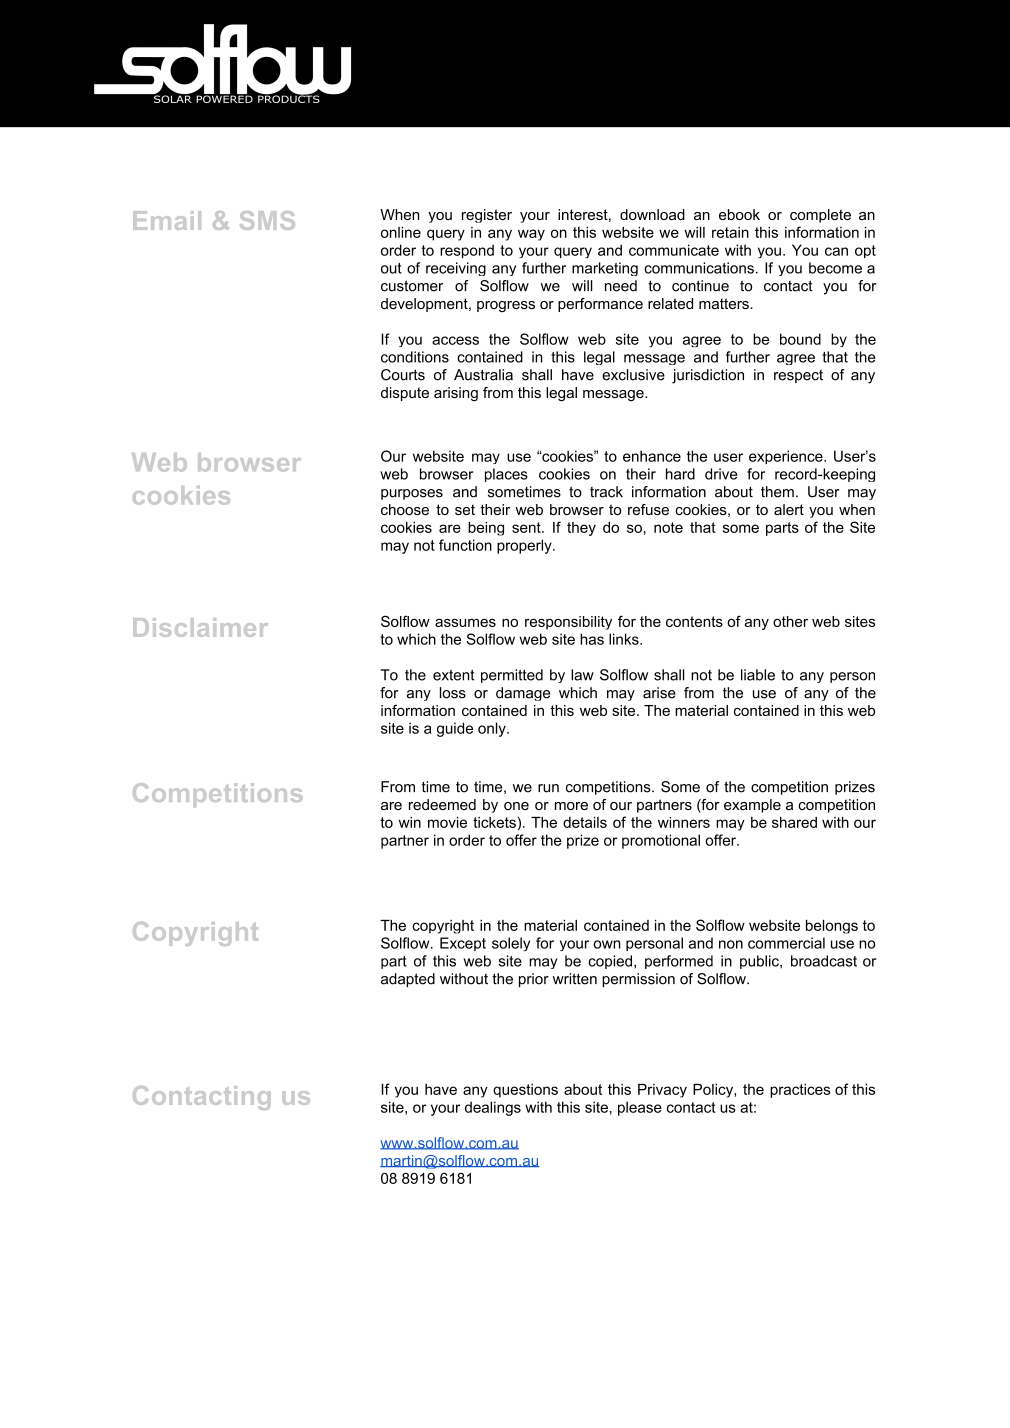  What do you see at coordinates (267, 220) in the image?
I see `SMS` at bounding box center [267, 220].
